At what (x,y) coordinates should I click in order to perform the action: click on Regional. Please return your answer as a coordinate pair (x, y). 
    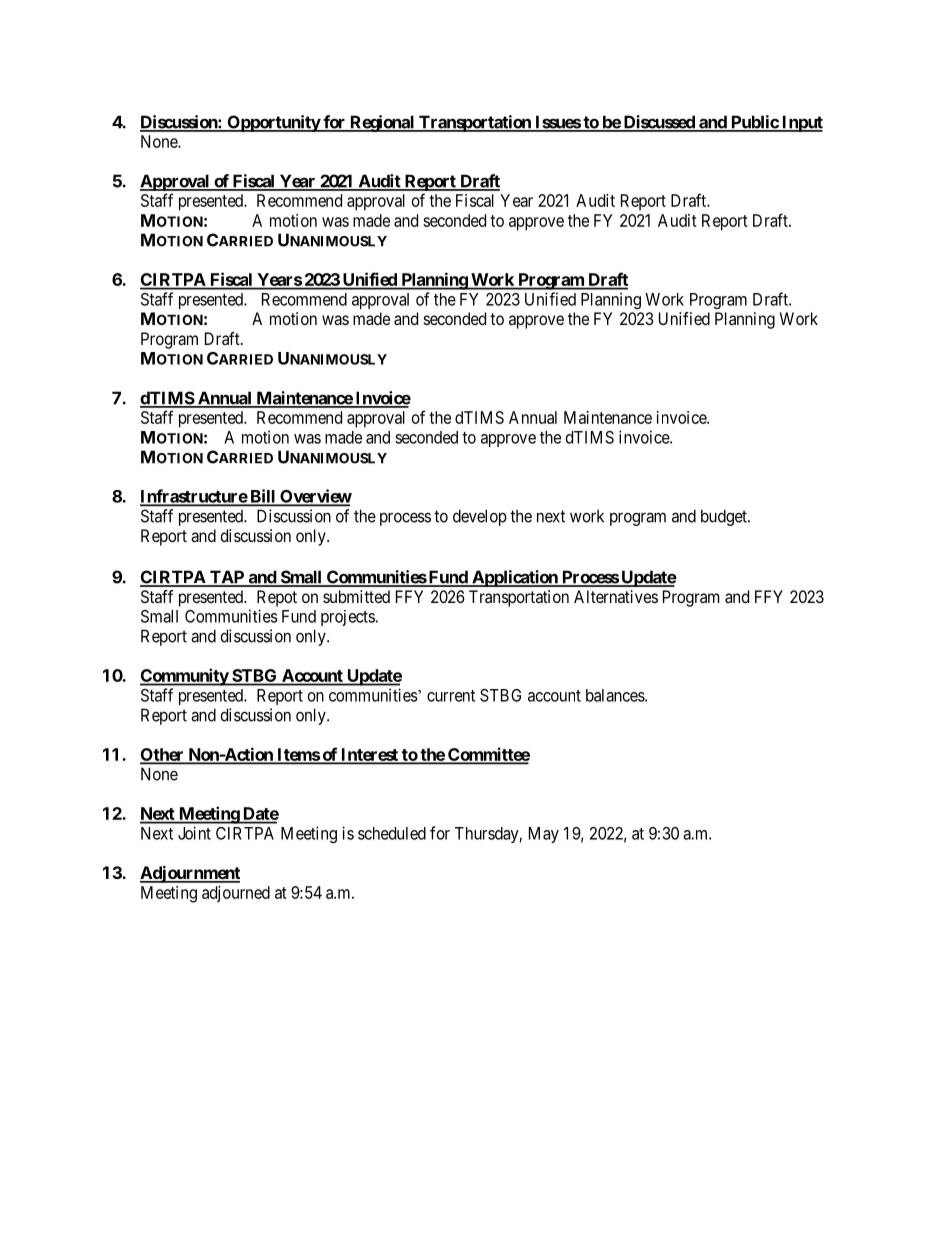
    Looking at the image, I should click on (382, 123).
